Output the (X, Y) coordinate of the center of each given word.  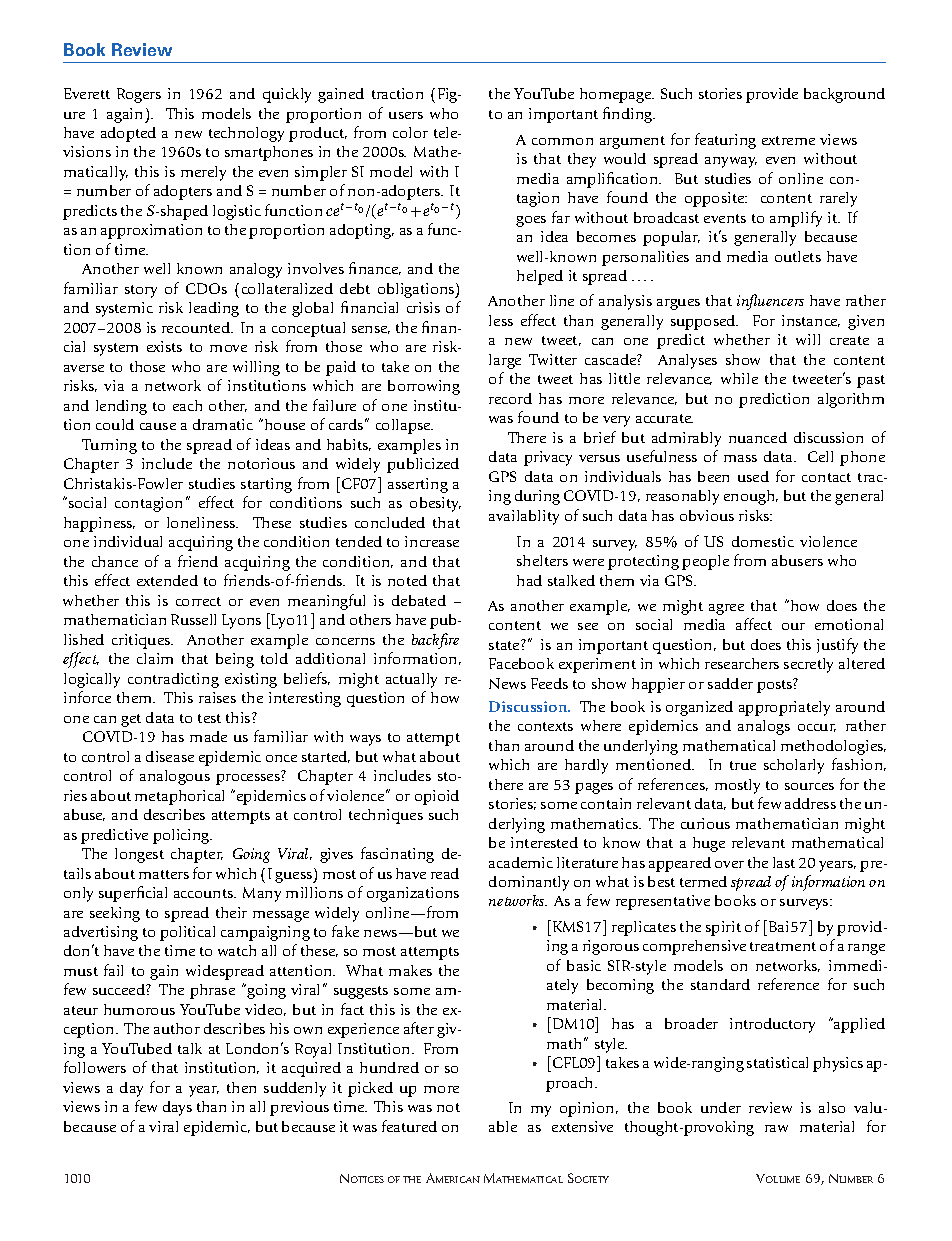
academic (521, 862)
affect (754, 624)
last (784, 862)
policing (182, 836)
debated (419, 600)
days (177, 1108)
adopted (128, 134)
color (410, 132)
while (739, 378)
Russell (193, 619)
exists (164, 346)
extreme (788, 140)
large (505, 361)
